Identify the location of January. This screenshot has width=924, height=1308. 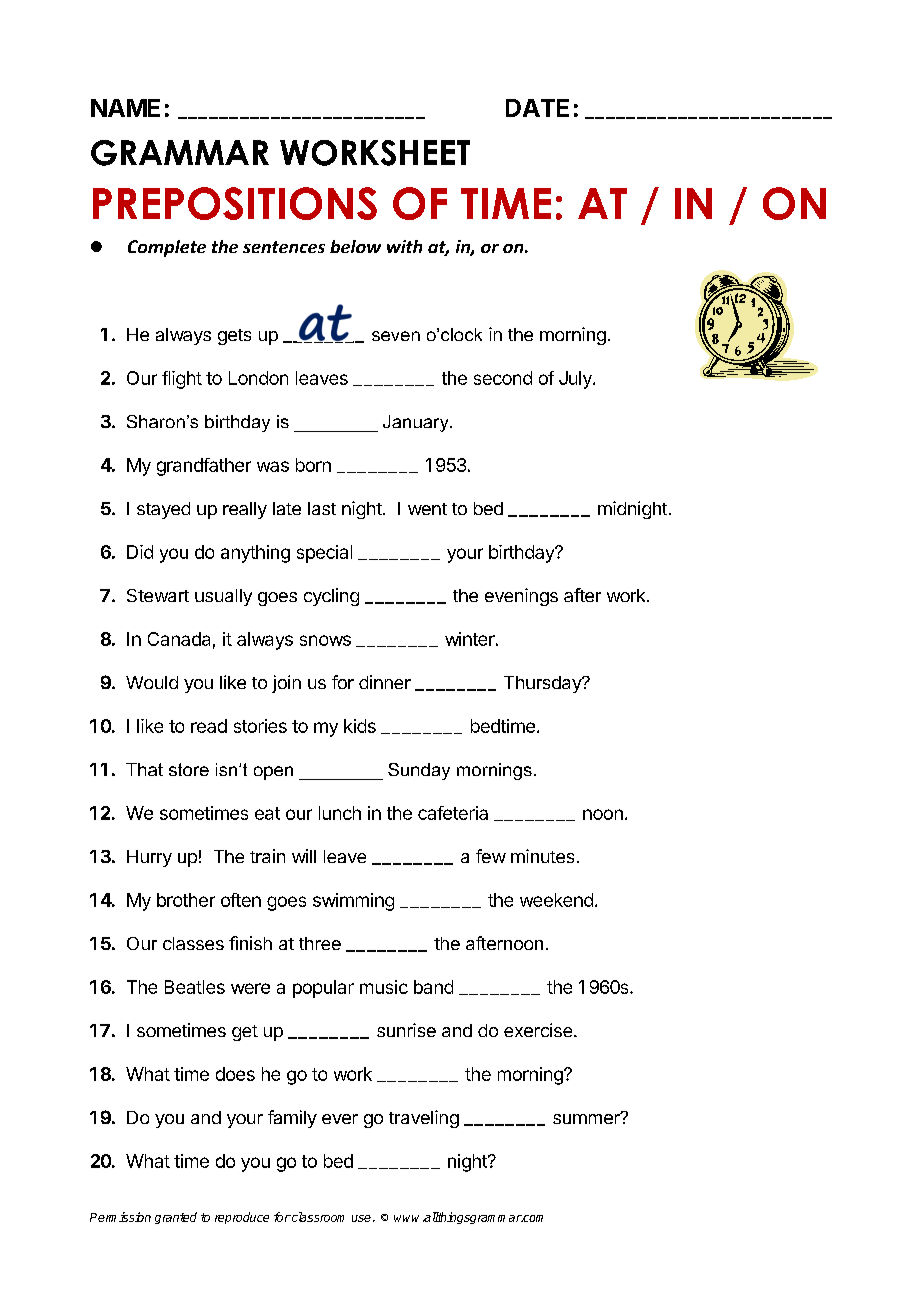
(417, 423).
